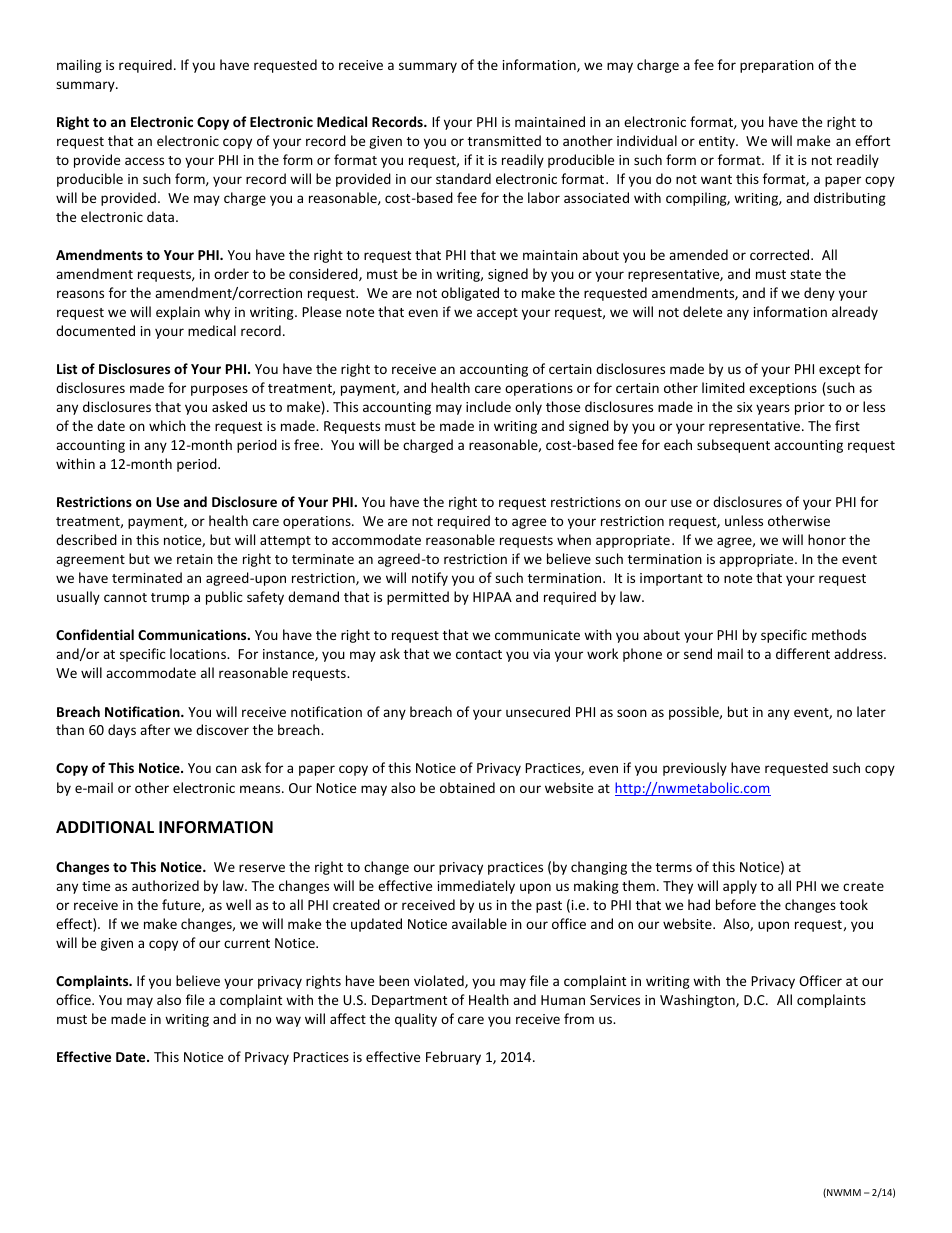 Image resolution: width=952 pixels, height=1233 pixels. Describe the element at coordinates (773, 409) in the document. I see `years` at that location.
